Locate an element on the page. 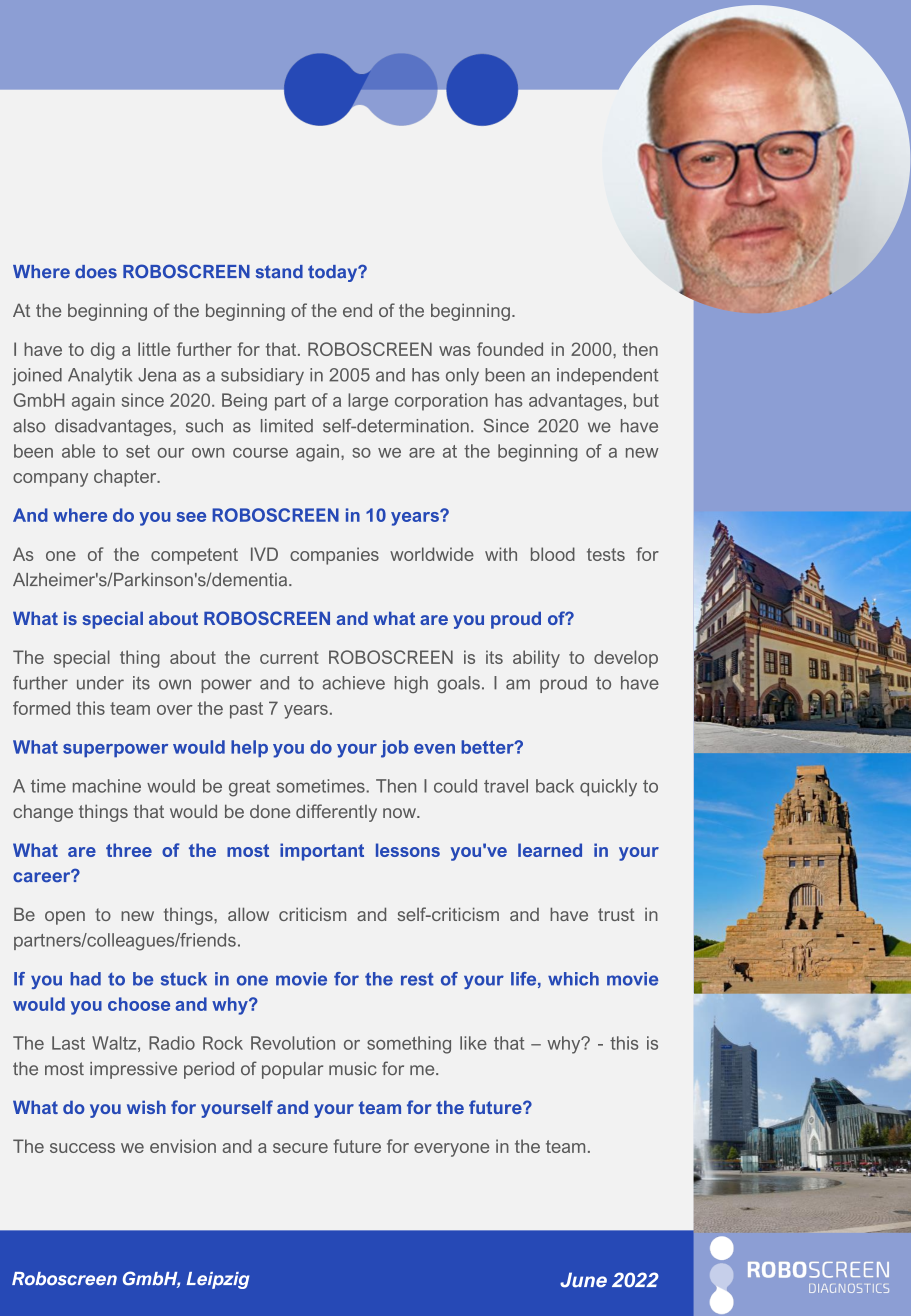 Image resolution: width=911 pixels, height=1316 pixels. differently is located at coordinates (336, 813).
